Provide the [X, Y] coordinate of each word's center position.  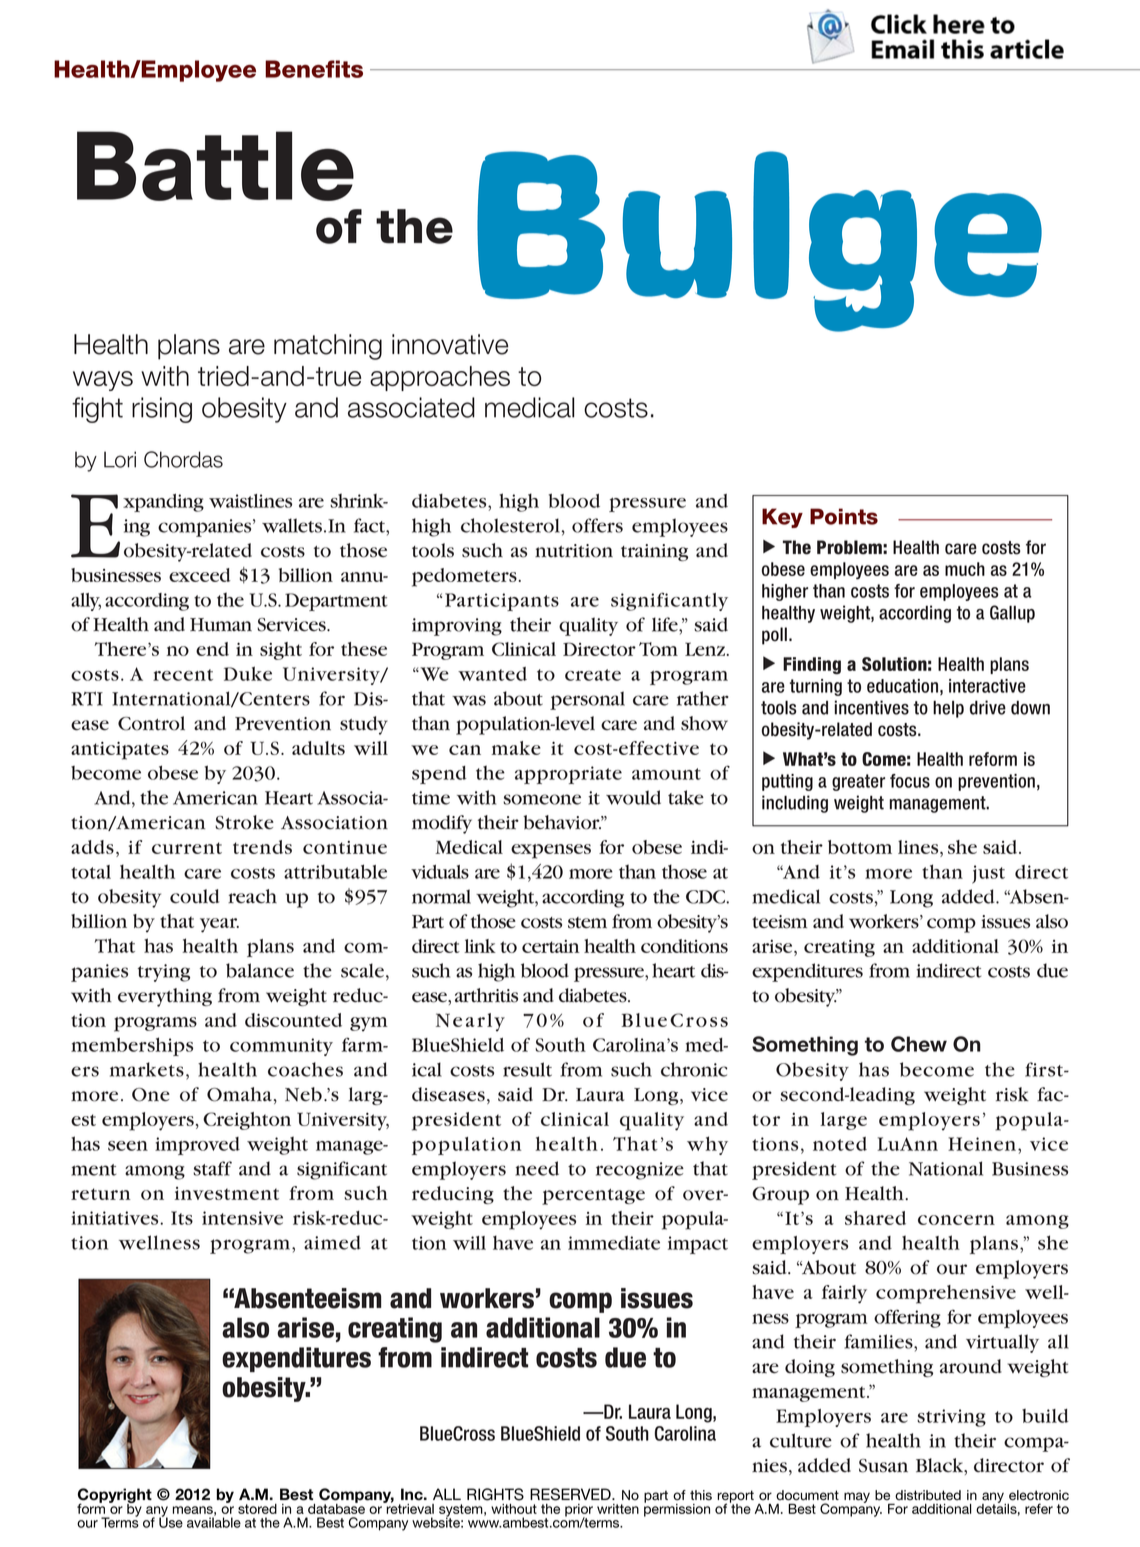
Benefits [314, 69]
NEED [537, 1168]
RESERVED [571, 1494]
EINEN [991, 1144]
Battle [215, 166]
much [965, 569]
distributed [928, 1495]
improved [197, 1146]
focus [910, 781]
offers [597, 525]
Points [844, 516]
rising [162, 410]
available [214, 1521]
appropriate [568, 775]
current [187, 848]
